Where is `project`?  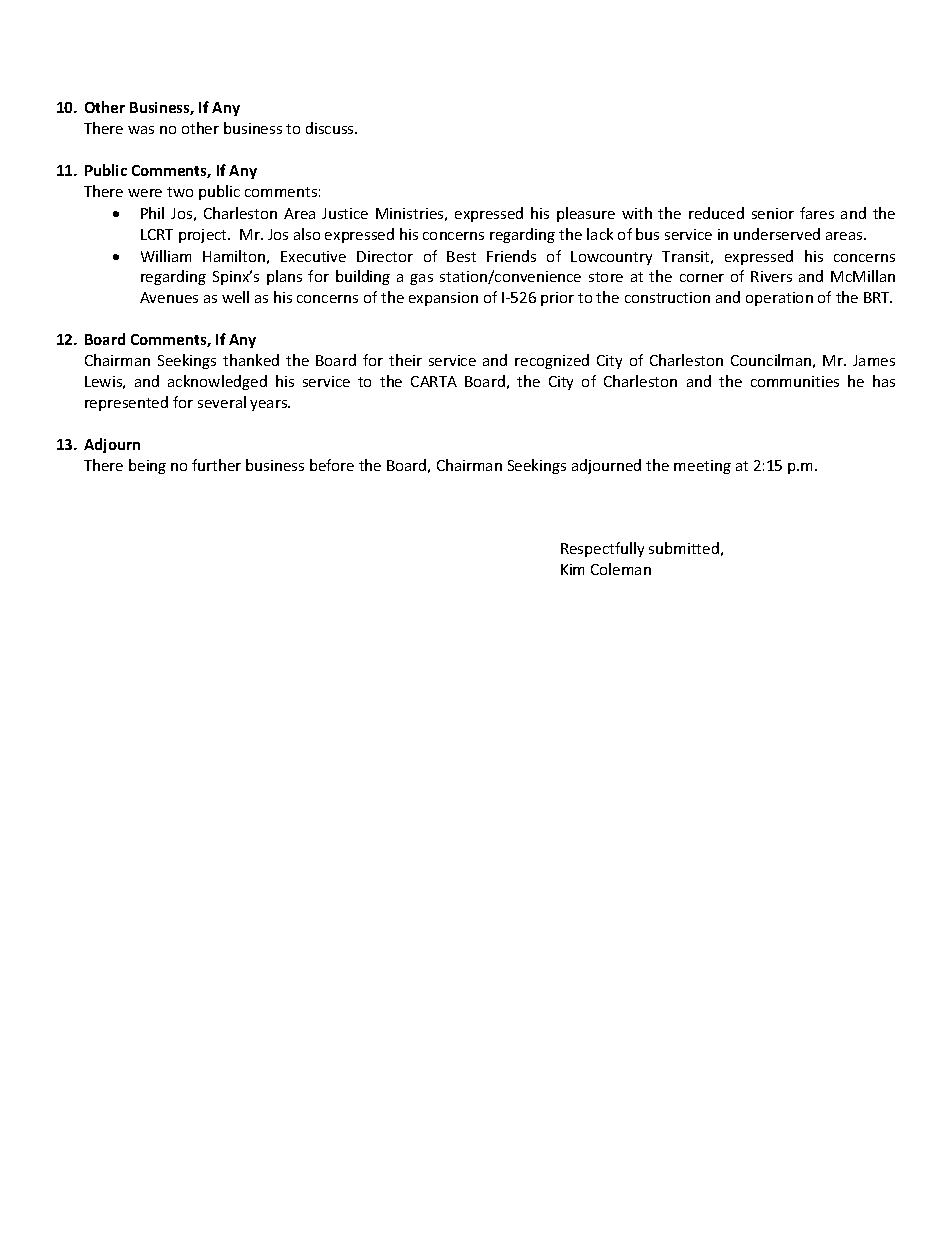 project is located at coordinates (204, 236).
